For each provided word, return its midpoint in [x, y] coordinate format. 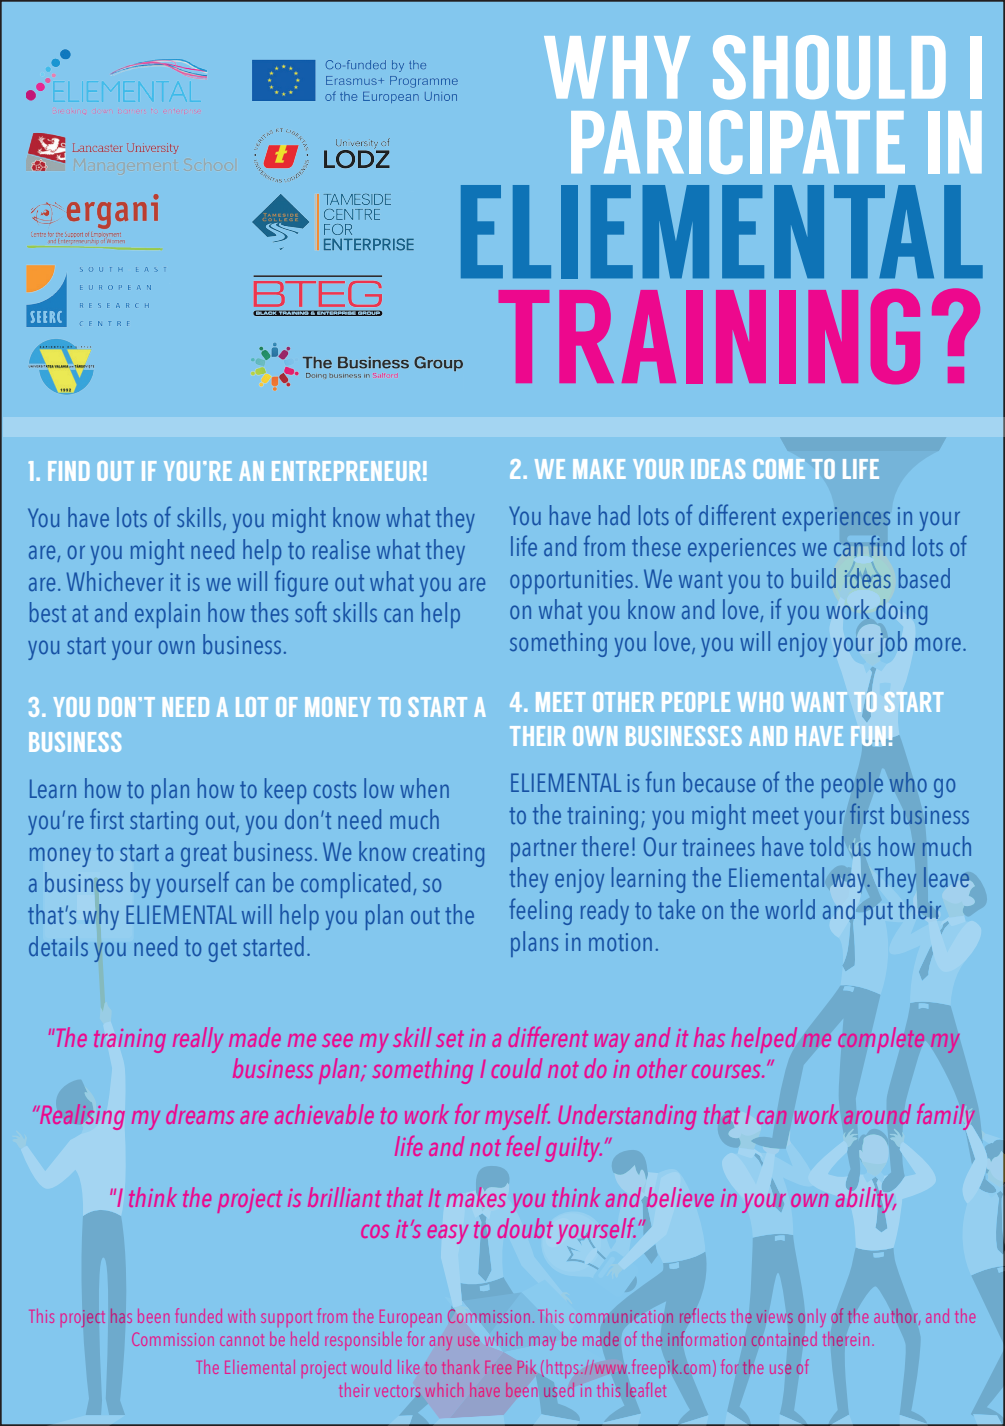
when [424, 788]
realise [341, 549]
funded [199, 1315]
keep [285, 791]
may [543, 1341]
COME [779, 469]
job [892, 644]
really [198, 1040]
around [877, 1114]
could [517, 1068]
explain [167, 615]
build [814, 578]
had [614, 515]
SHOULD [829, 67]
